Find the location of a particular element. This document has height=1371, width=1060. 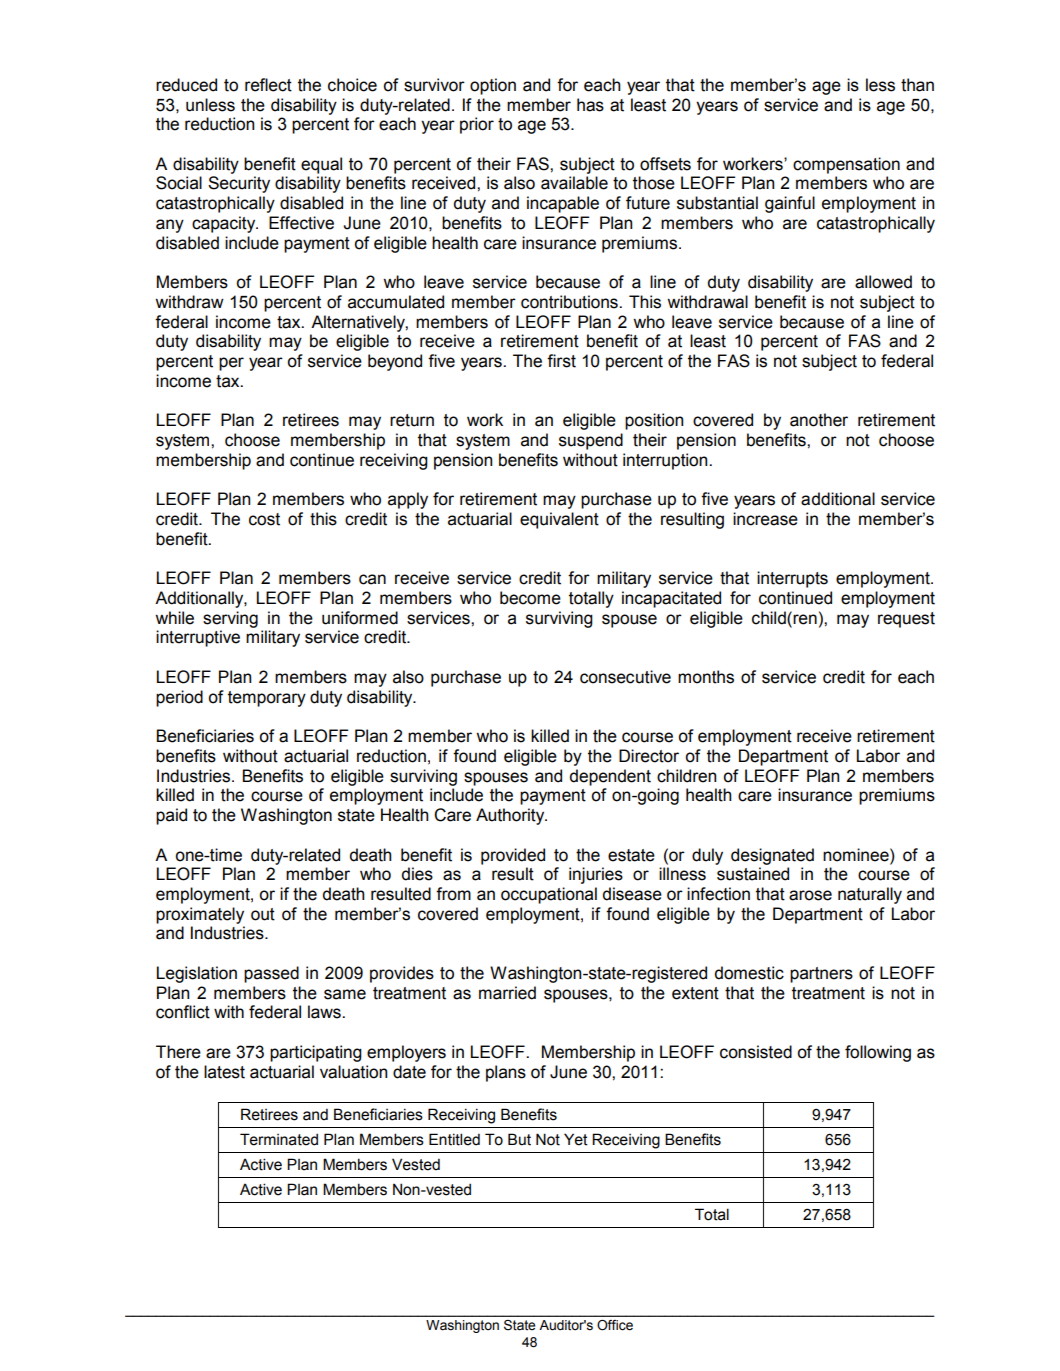

become is located at coordinates (530, 598).
